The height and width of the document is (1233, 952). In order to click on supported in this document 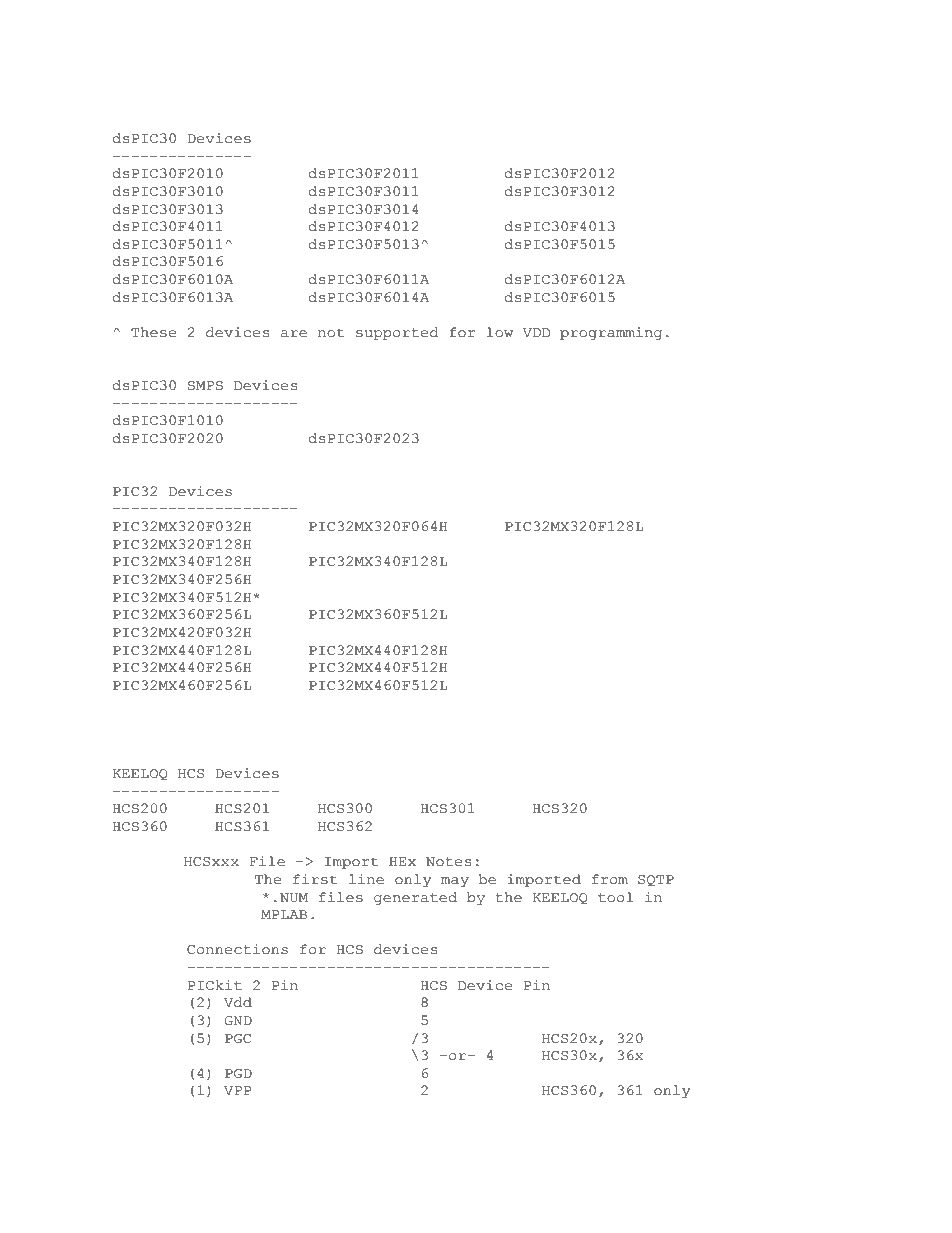, I will do `click(397, 333)`.
